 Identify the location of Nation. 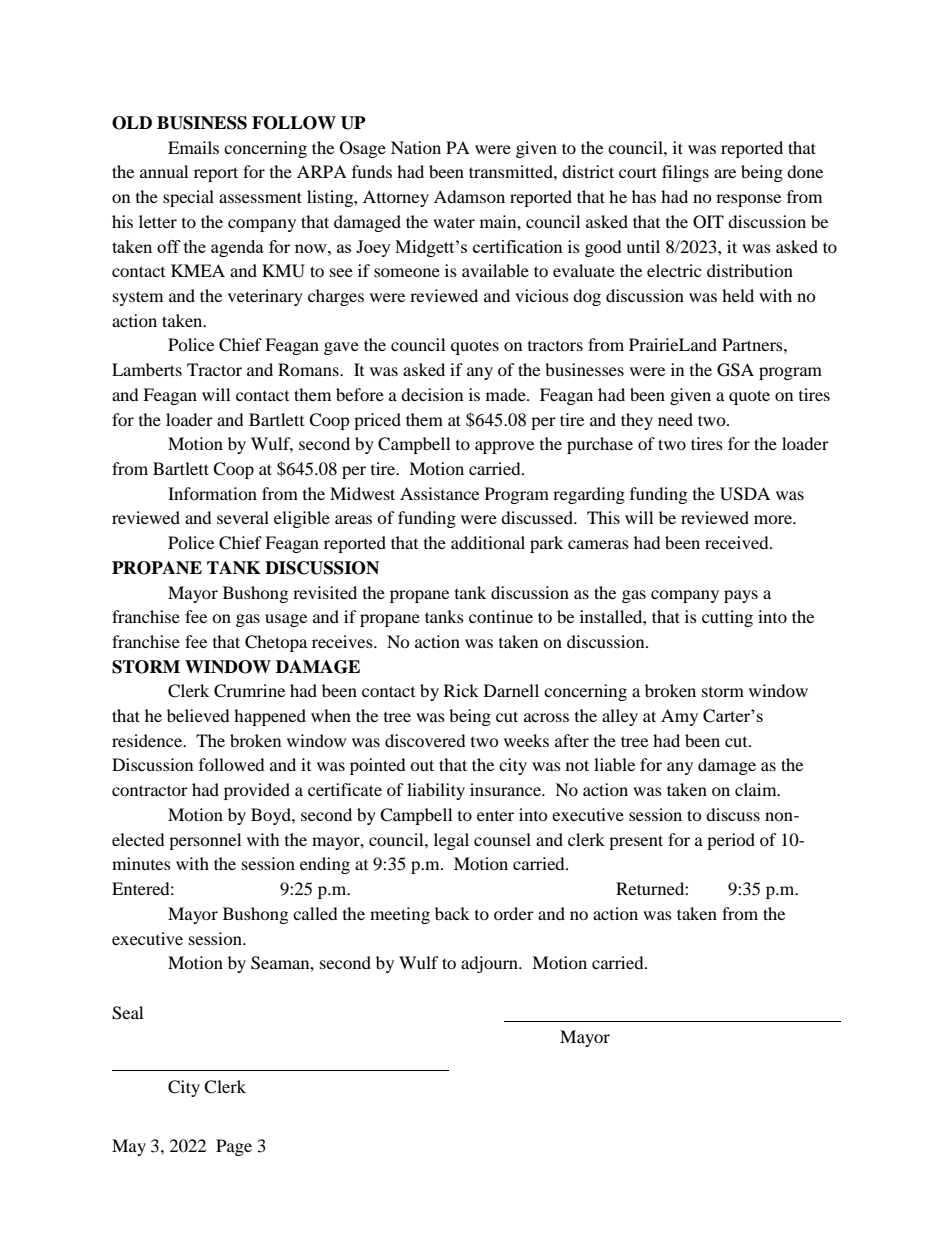
(416, 147).
